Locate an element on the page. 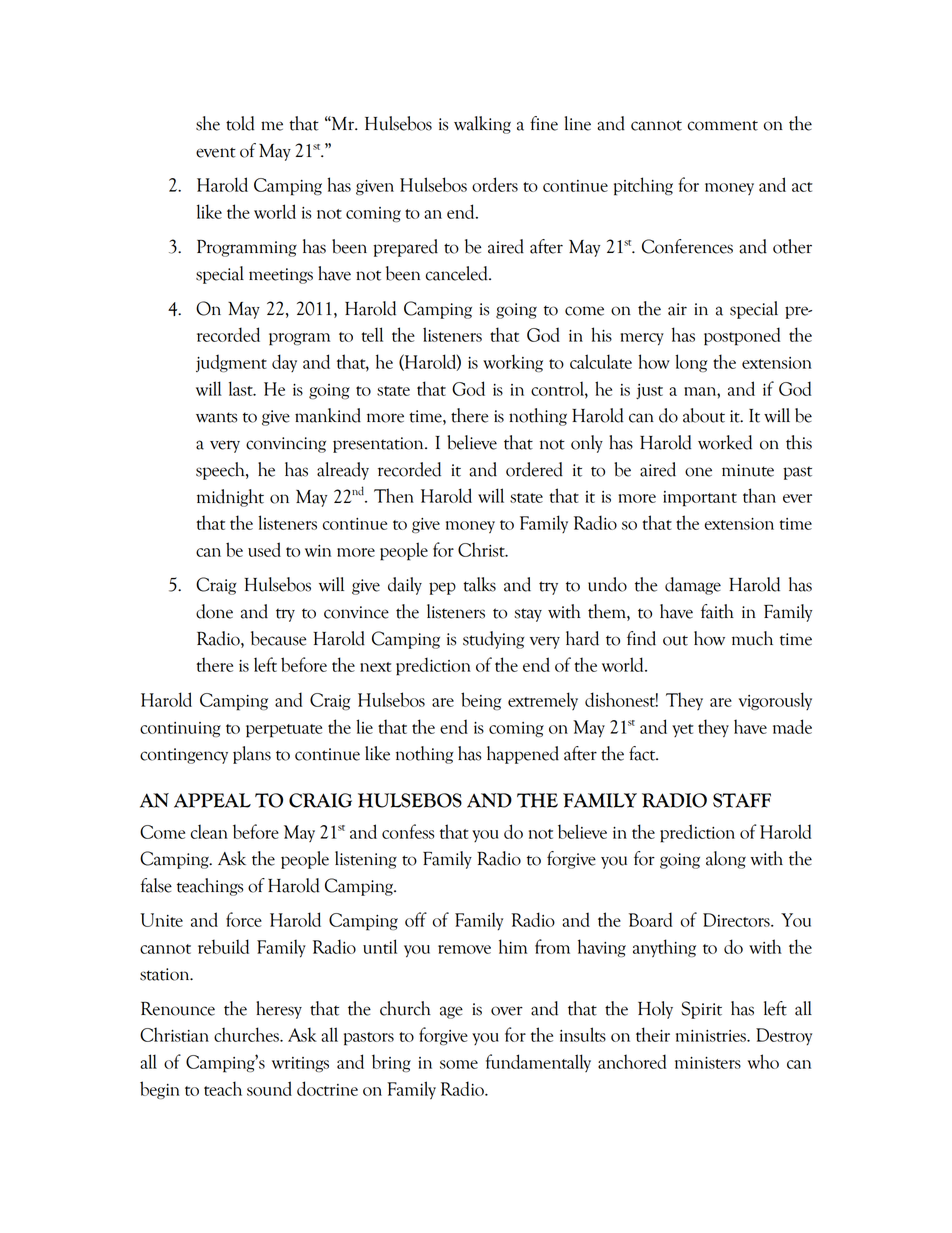 Image resolution: width=952 pixels, height=1233 pixels. event is located at coordinates (216, 152).
